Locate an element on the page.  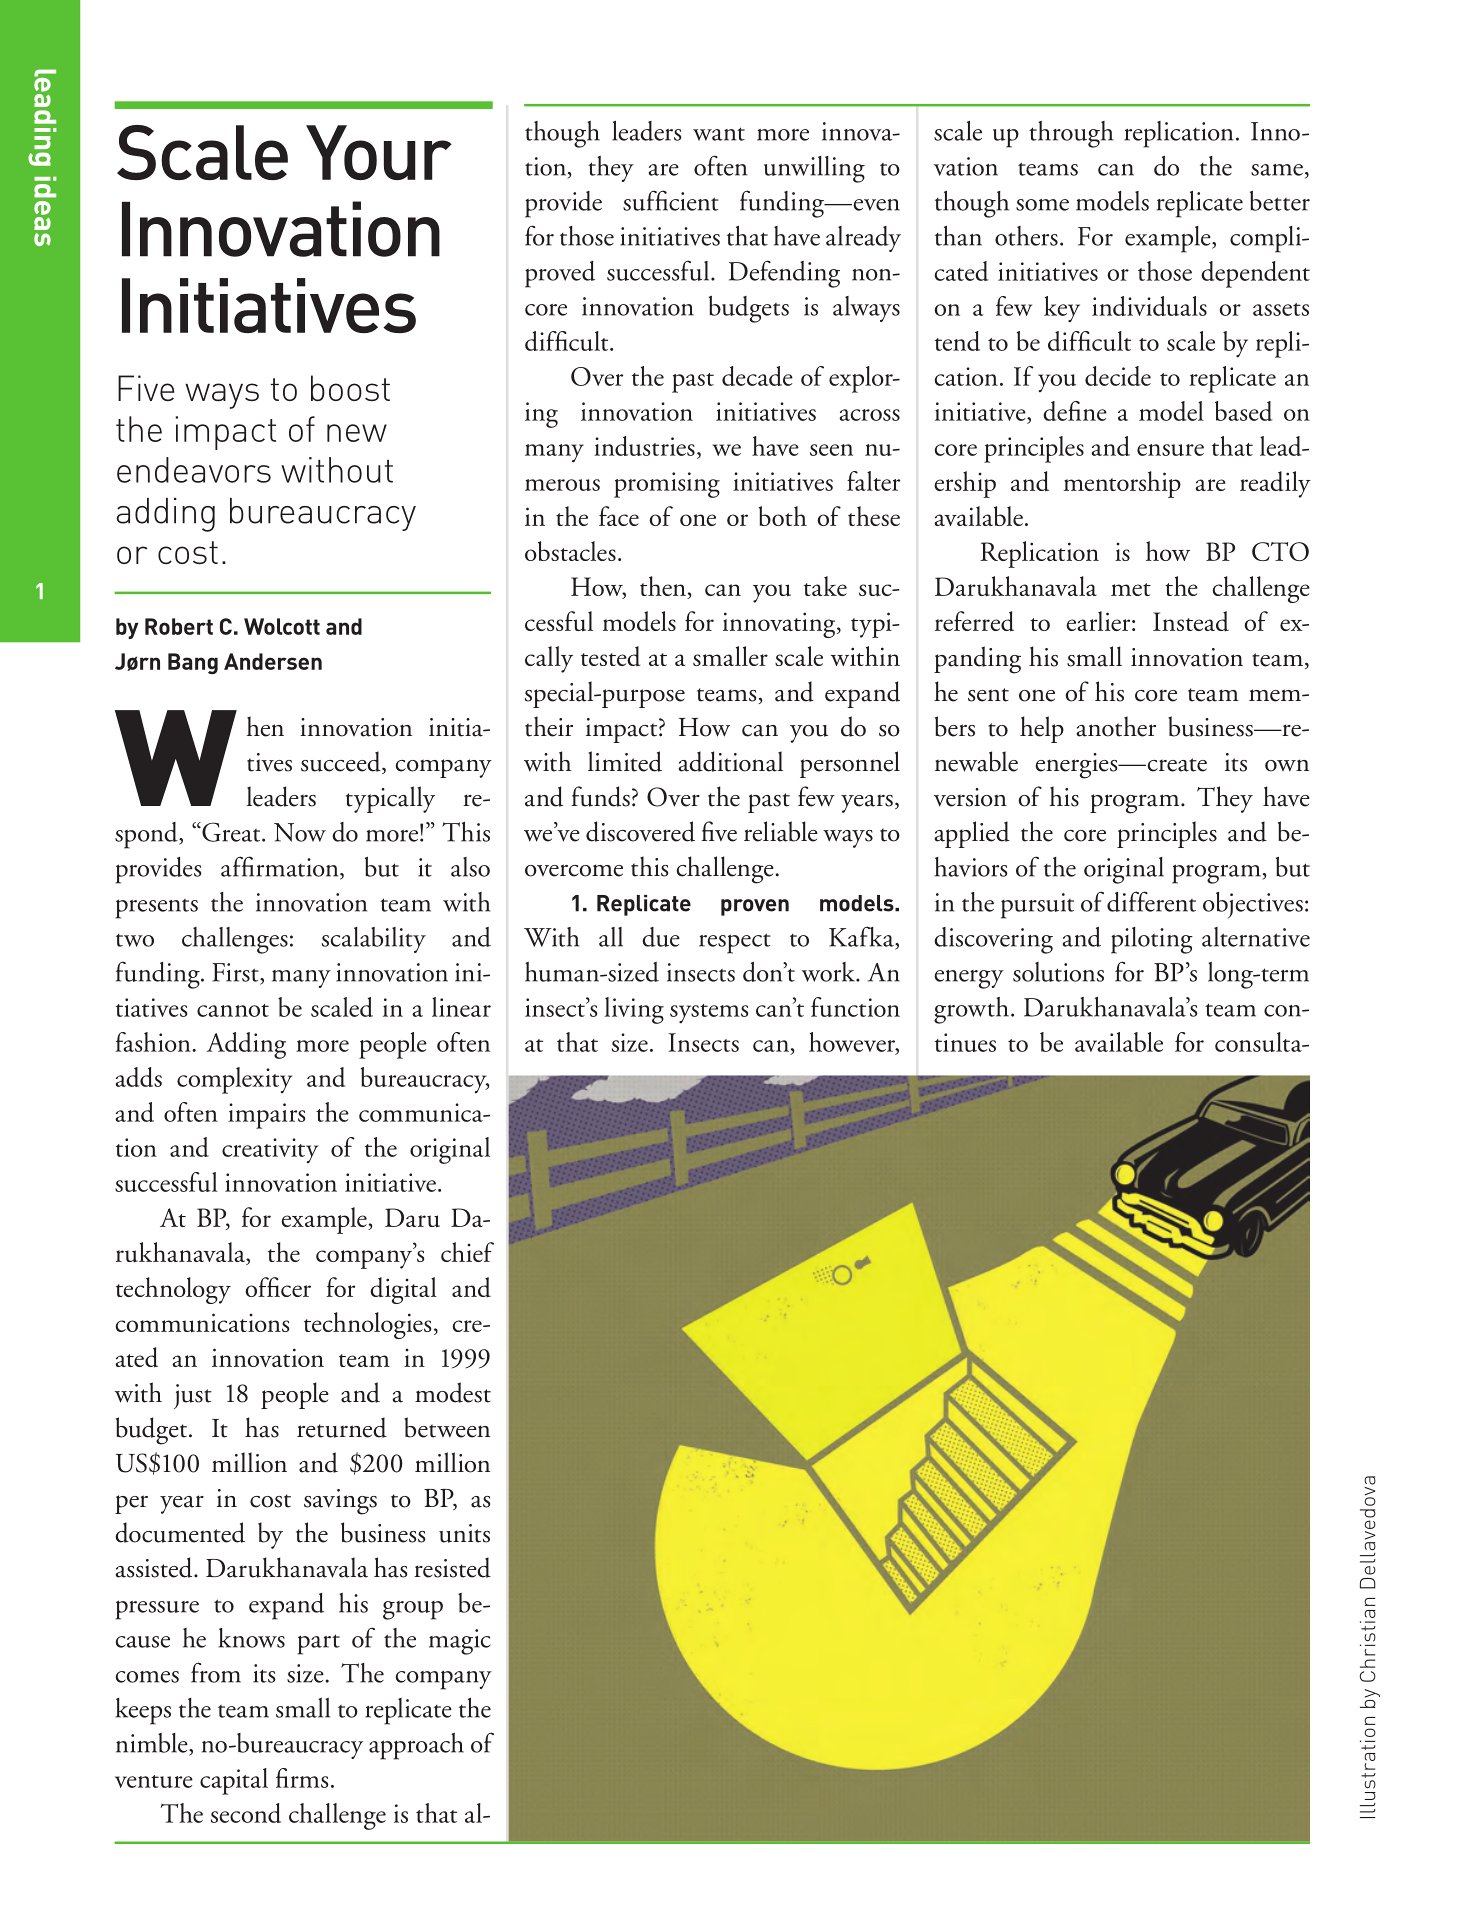
Wolcott is located at coordinates (282, 626).
